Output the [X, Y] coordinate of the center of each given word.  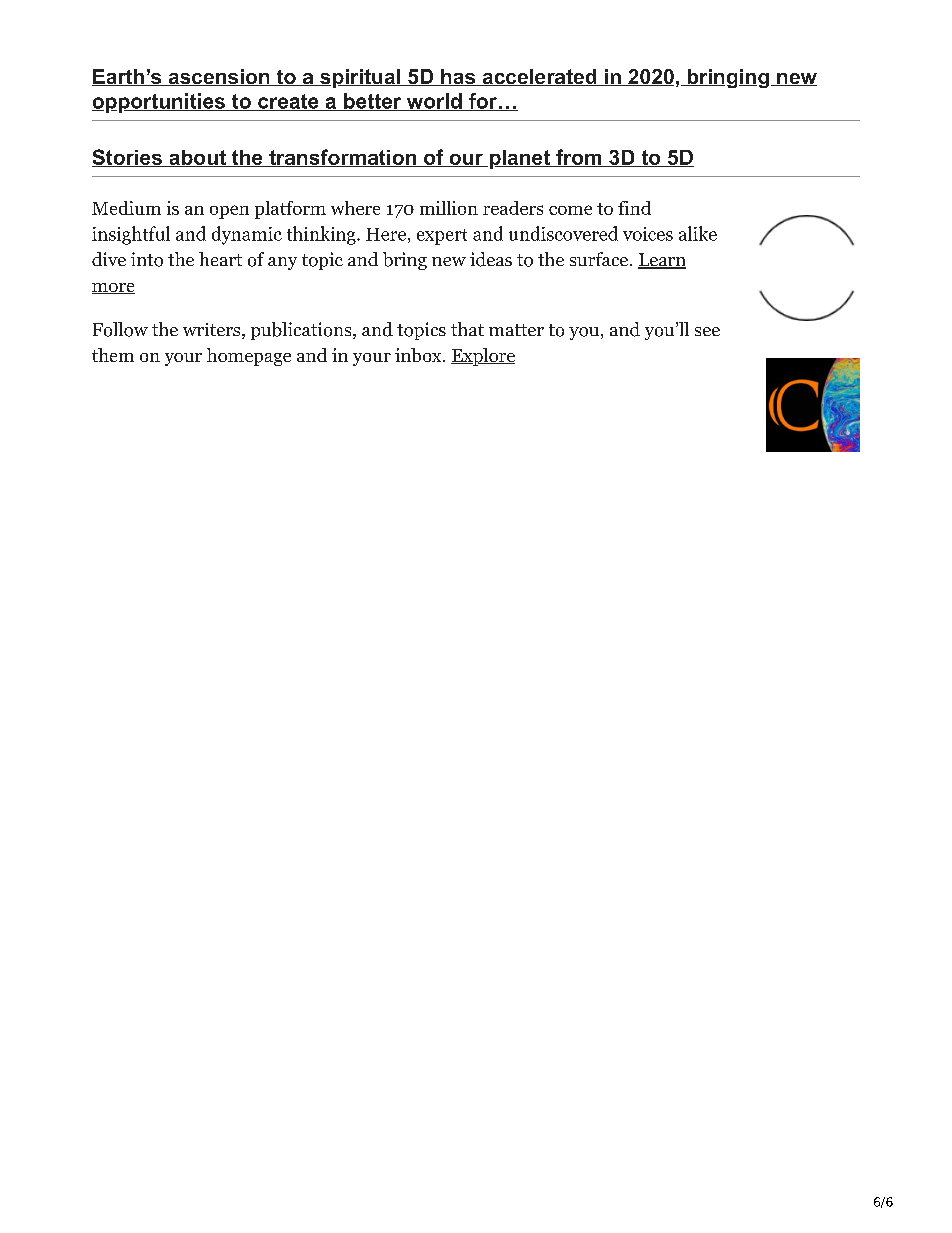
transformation [342, 158]
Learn [662, 261]
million [449, 208]
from [578, 158]
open [229, 212]
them [113, 355]
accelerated [539, 77]
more [113, 288]
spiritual [360, 78]
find [634, 208]
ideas [491, 259]
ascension [219, 77]
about [197, 158]
